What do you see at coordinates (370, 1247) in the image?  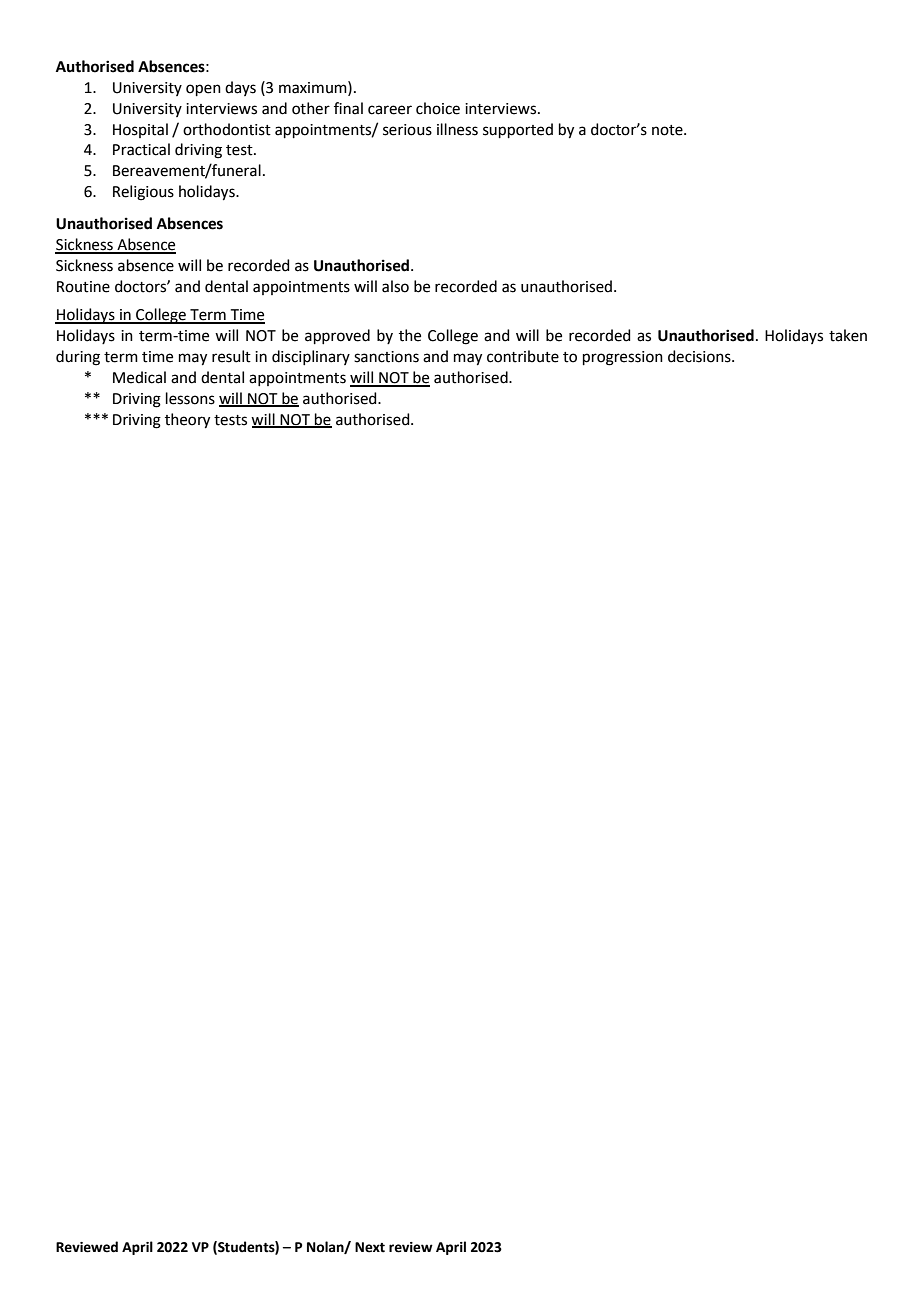 I see `Next` at bounding box center [370, 1247].
